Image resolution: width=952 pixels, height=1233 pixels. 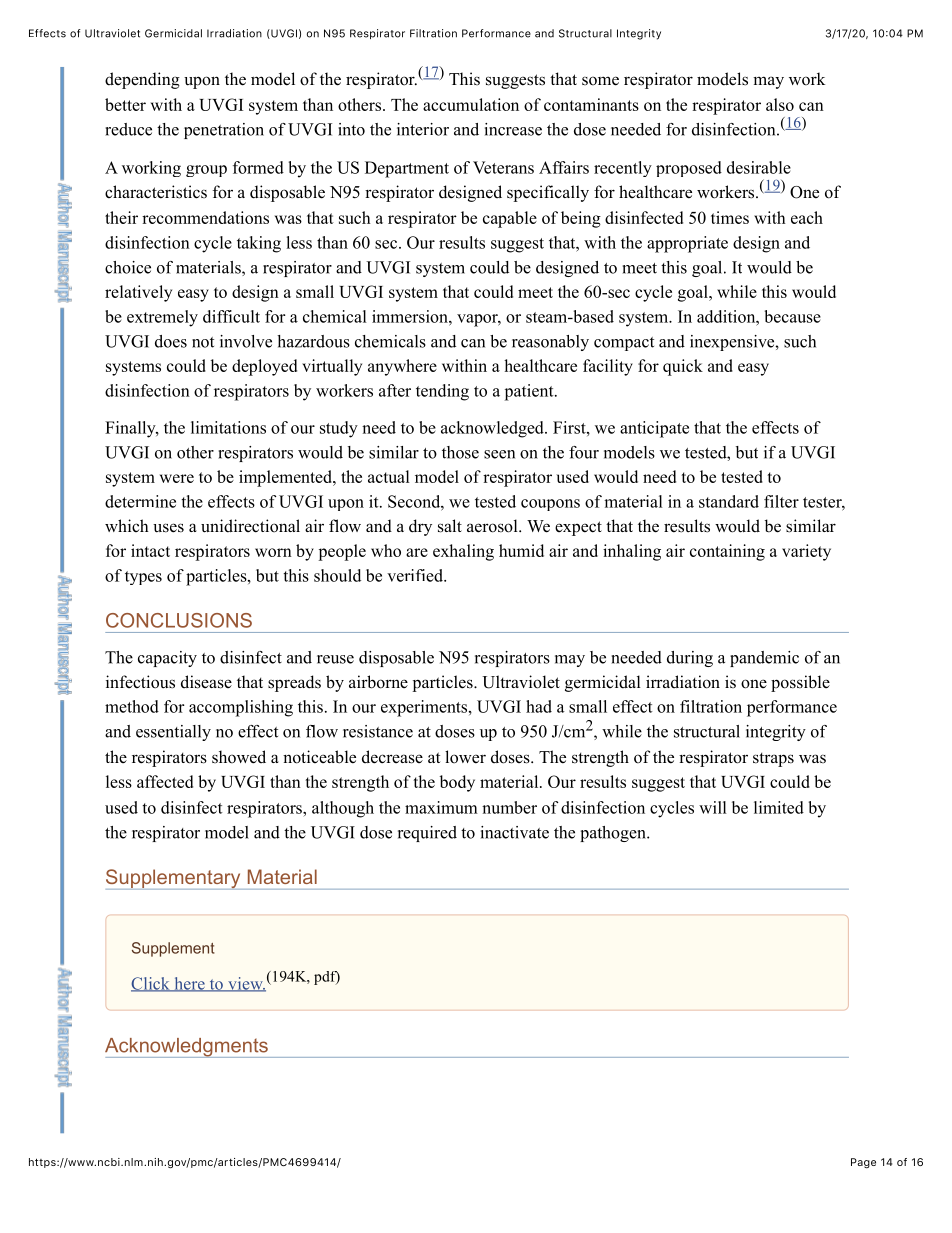 What do you see at coordinates (187, 1048) in the document?
I see `Acknowledgments` at bounding box center [187, 1048].
